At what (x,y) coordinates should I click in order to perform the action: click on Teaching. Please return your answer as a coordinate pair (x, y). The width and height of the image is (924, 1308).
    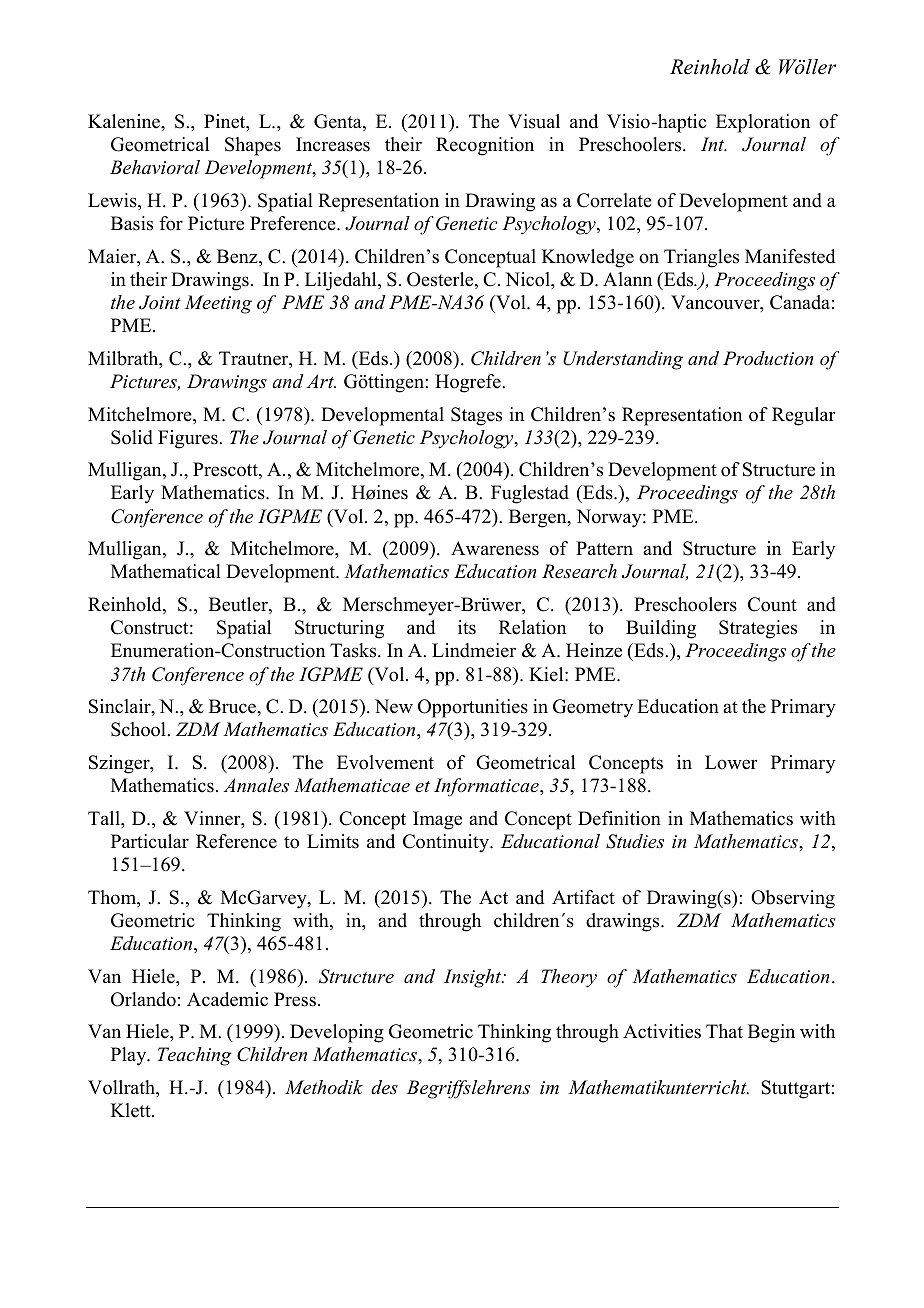
    Looking at the image, I should click on (194, 1056).
